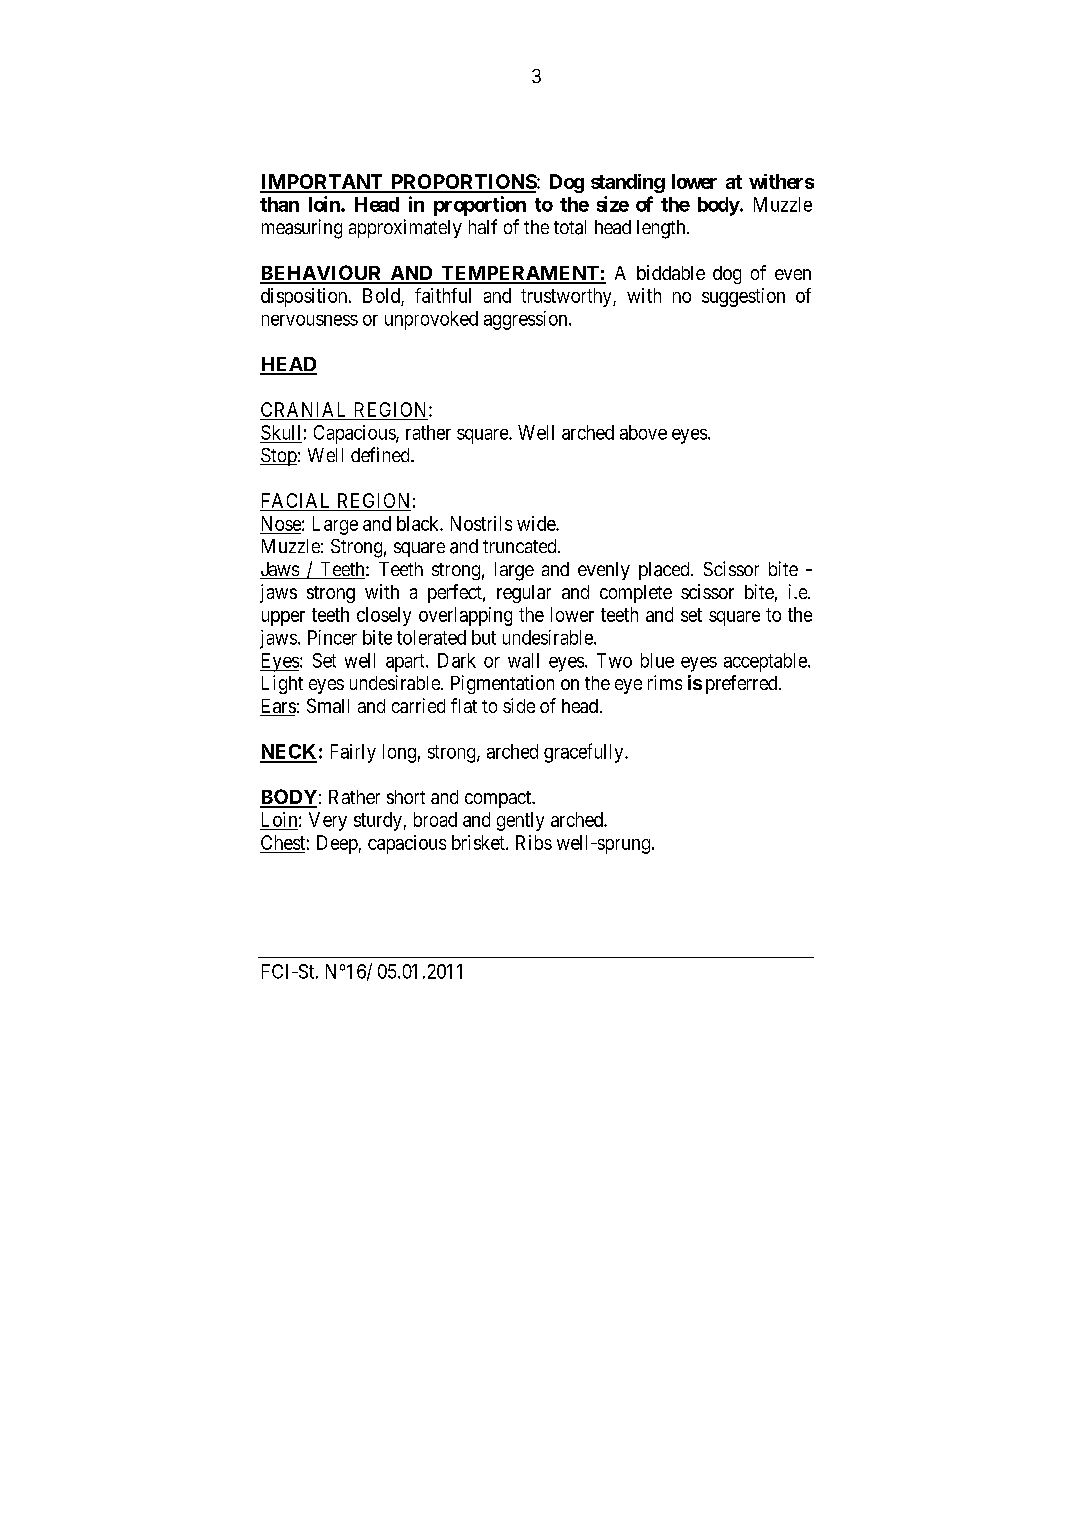 The image size is (1072, 1517). What do you see at coordinates (520, 821) in the screenshot?
I see `gently` at bounding box center [520, 821].
